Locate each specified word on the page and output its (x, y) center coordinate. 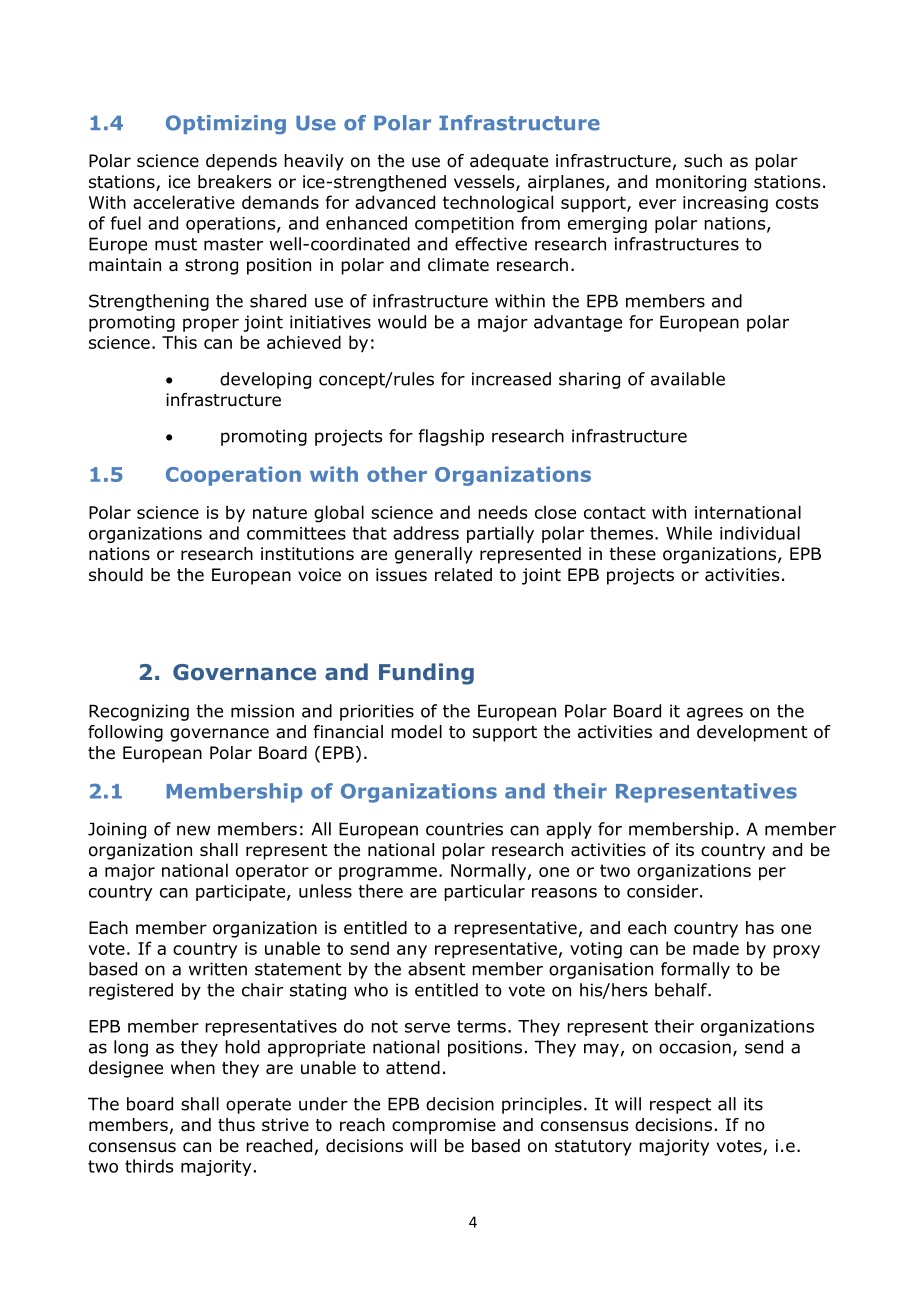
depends (241, 162)
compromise (444, 1126)
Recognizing (139, 712)
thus (236, 1125)
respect (680, 1106)
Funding (426, 674)
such (703, 161)
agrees (715, 714)
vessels (485, 183)
